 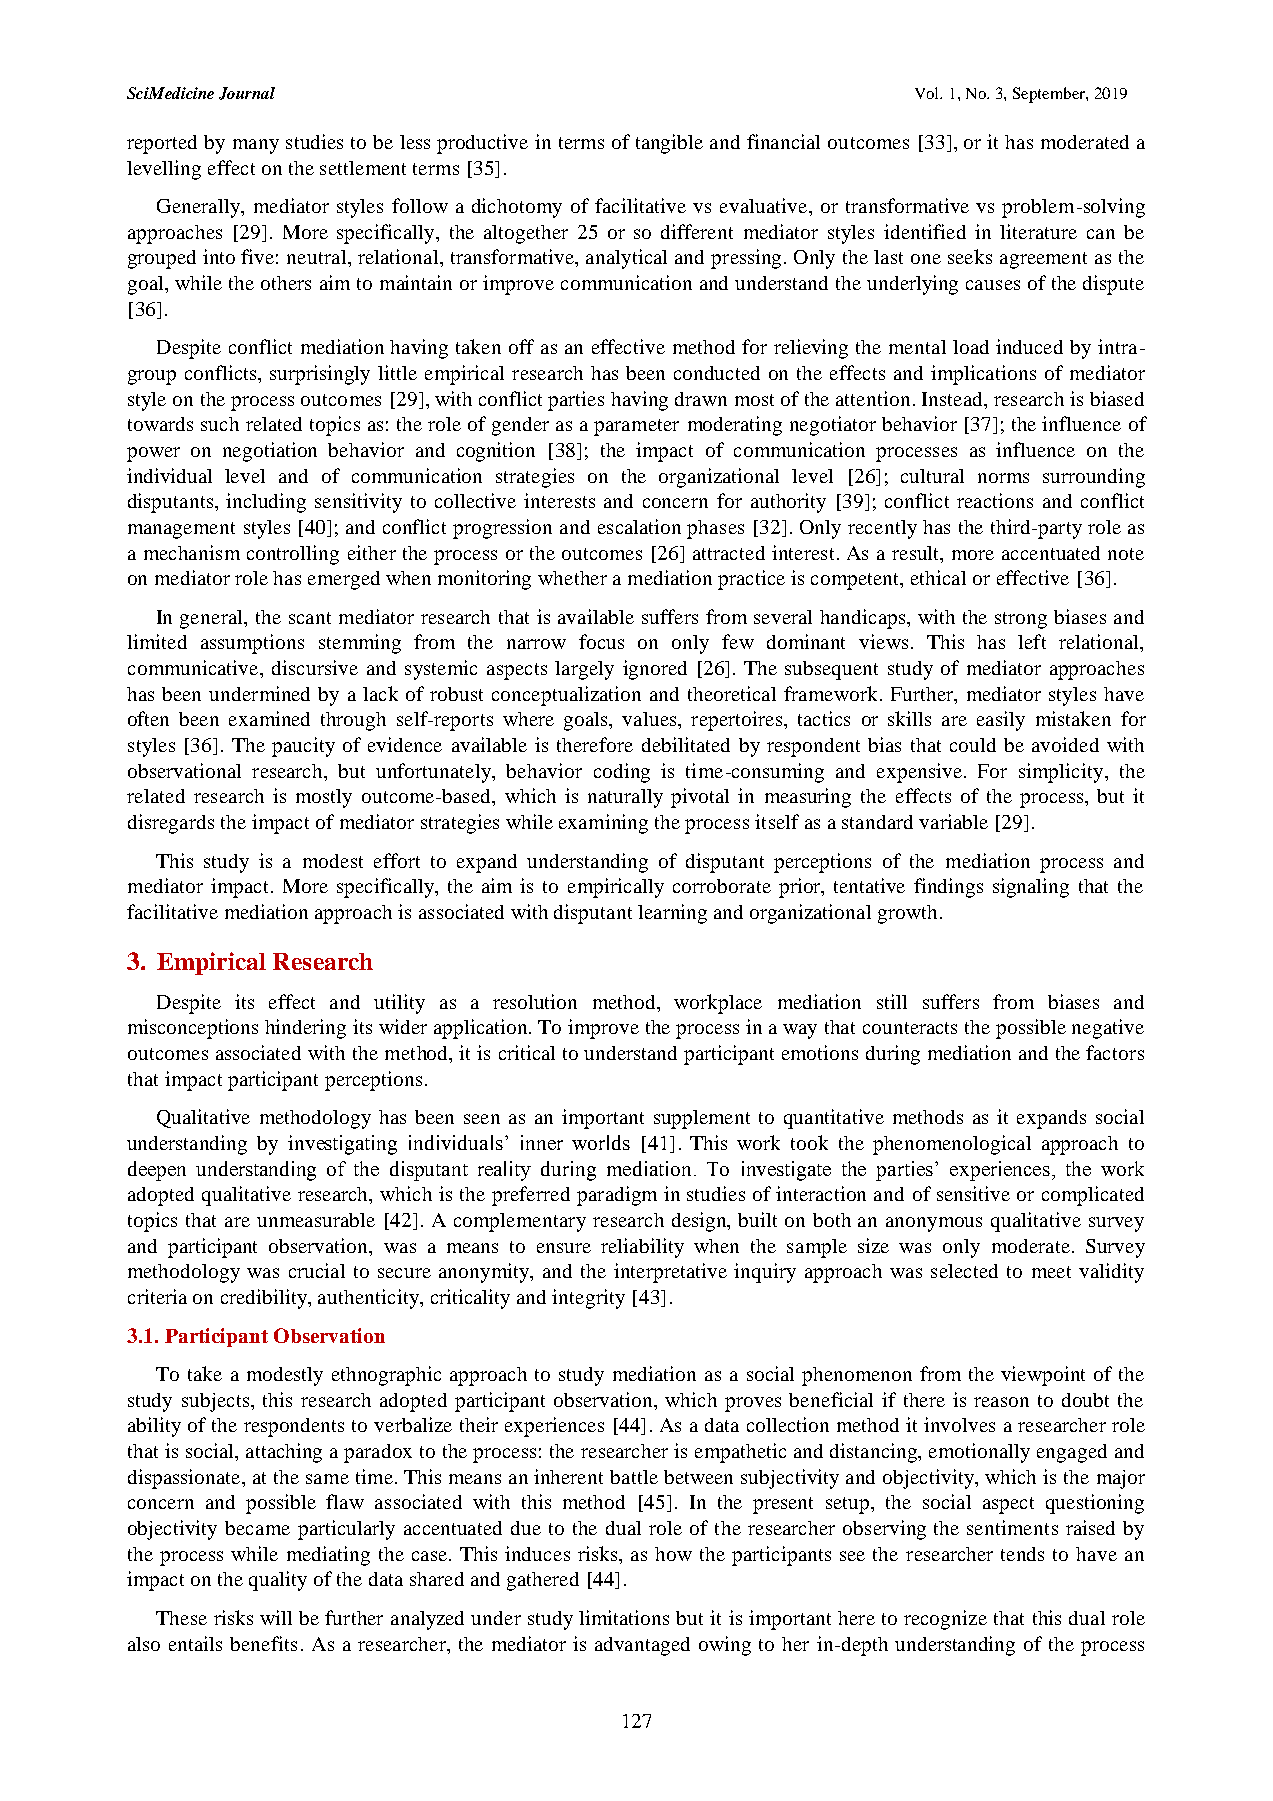 I want to click on tends, so click(x=1022, y=1554).
